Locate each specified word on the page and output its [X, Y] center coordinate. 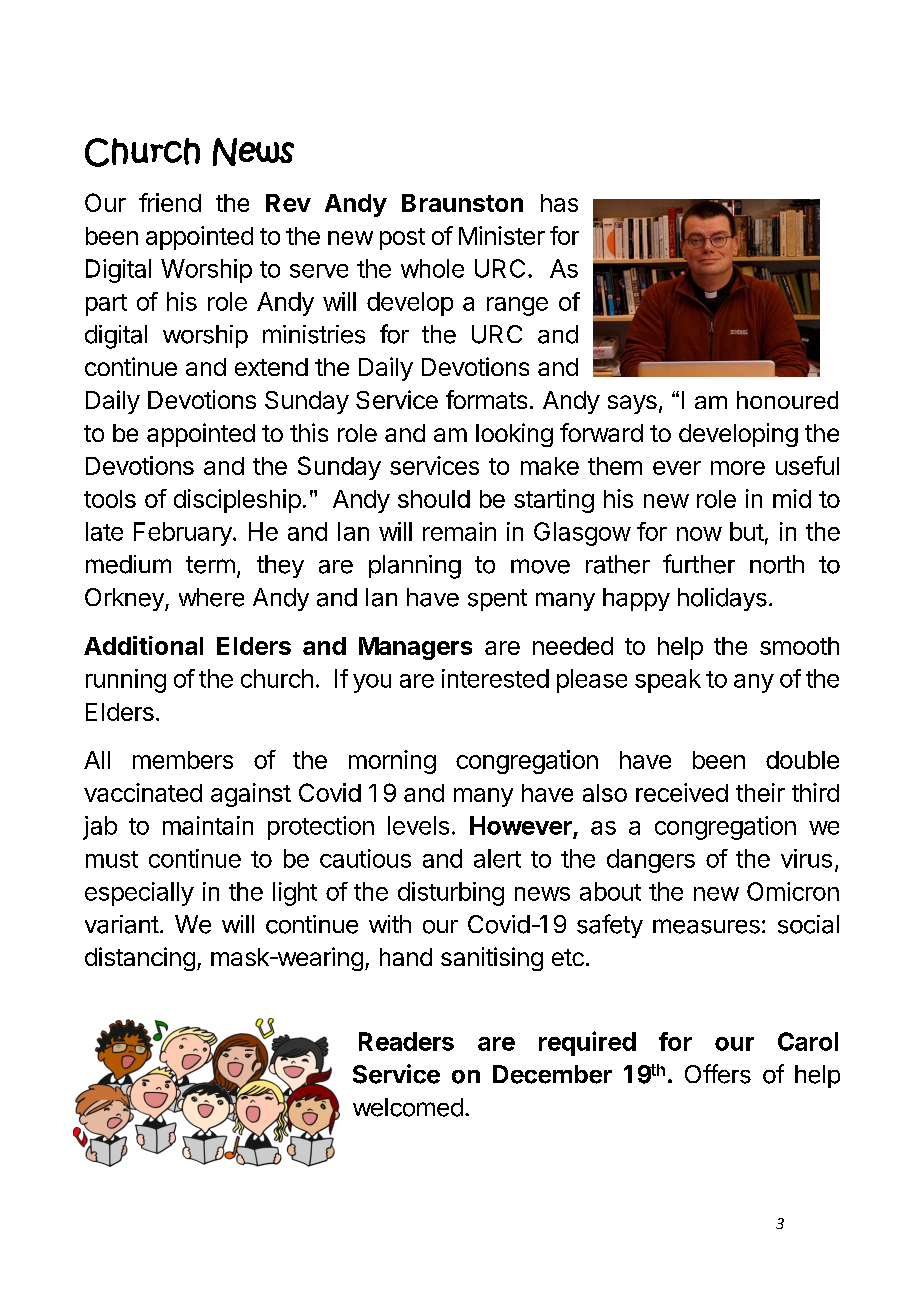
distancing [140, 959]
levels [418, 825]
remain [459, 531]
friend [170, 202]
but [747, 531]
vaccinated [143, 792]
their [760, 792]
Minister [502, 235]
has [559, 203]
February [184, 534]
